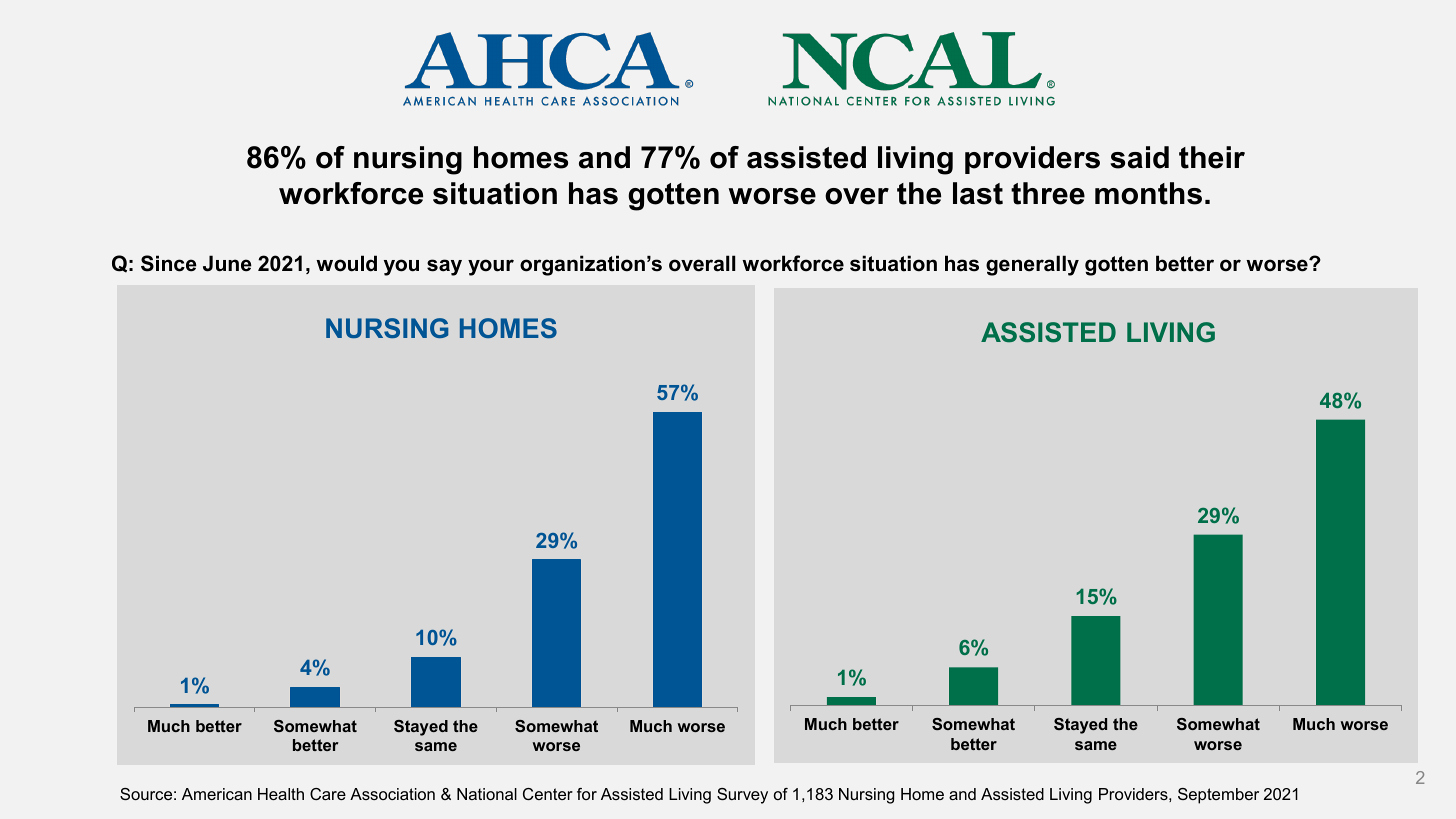 Image resolution: width=1456 pixels, height=819 pixels. Describe the element at coordinates (978, 193) in the page. I see `last` at that location.
